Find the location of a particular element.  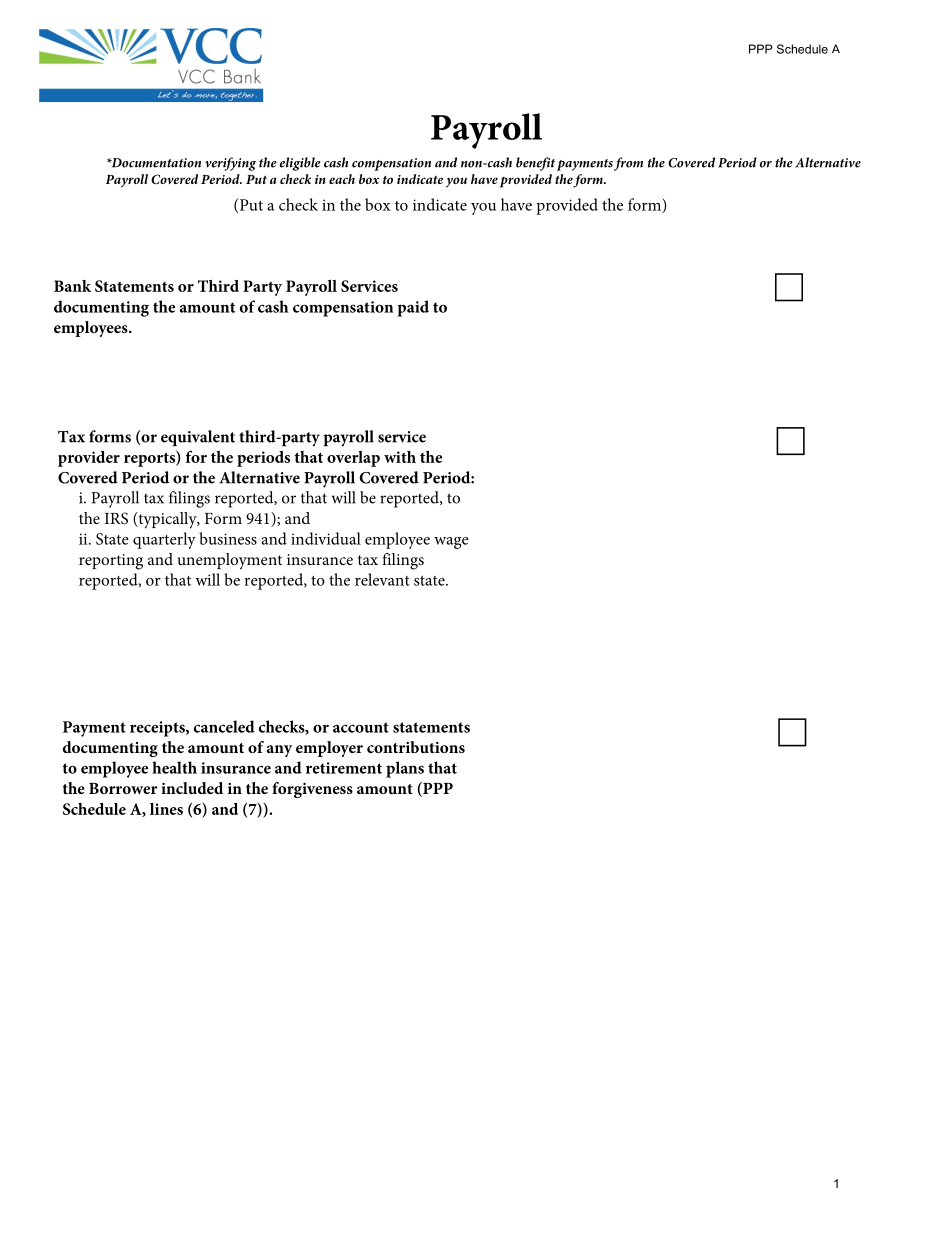

Borrower is located at coordinates (123, 788).
